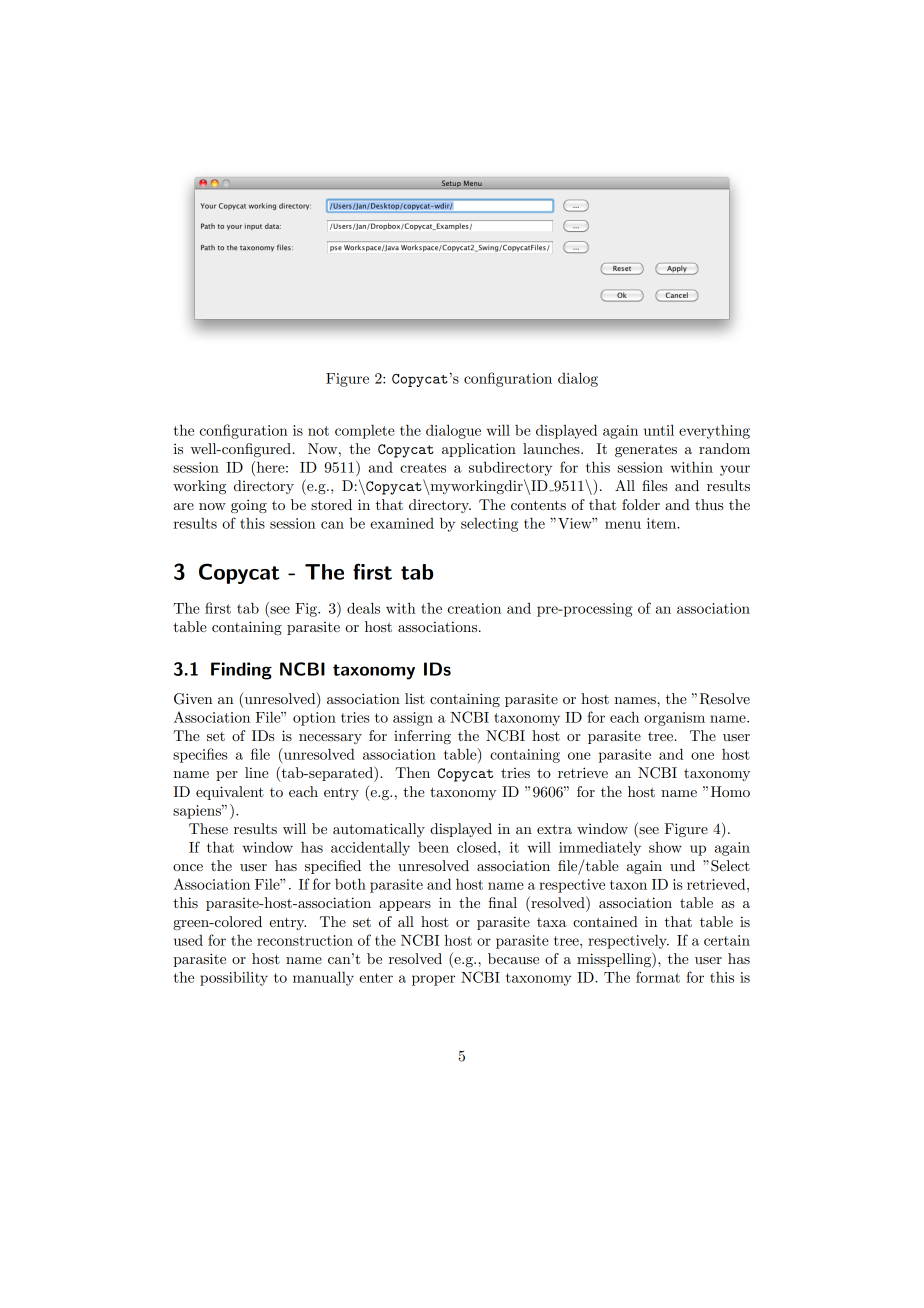 Image resolution: width=924 pixels, height=1308 pixels. Describe the element at coordinates (665, 847) in the screenshot. I see `show` at that location.
